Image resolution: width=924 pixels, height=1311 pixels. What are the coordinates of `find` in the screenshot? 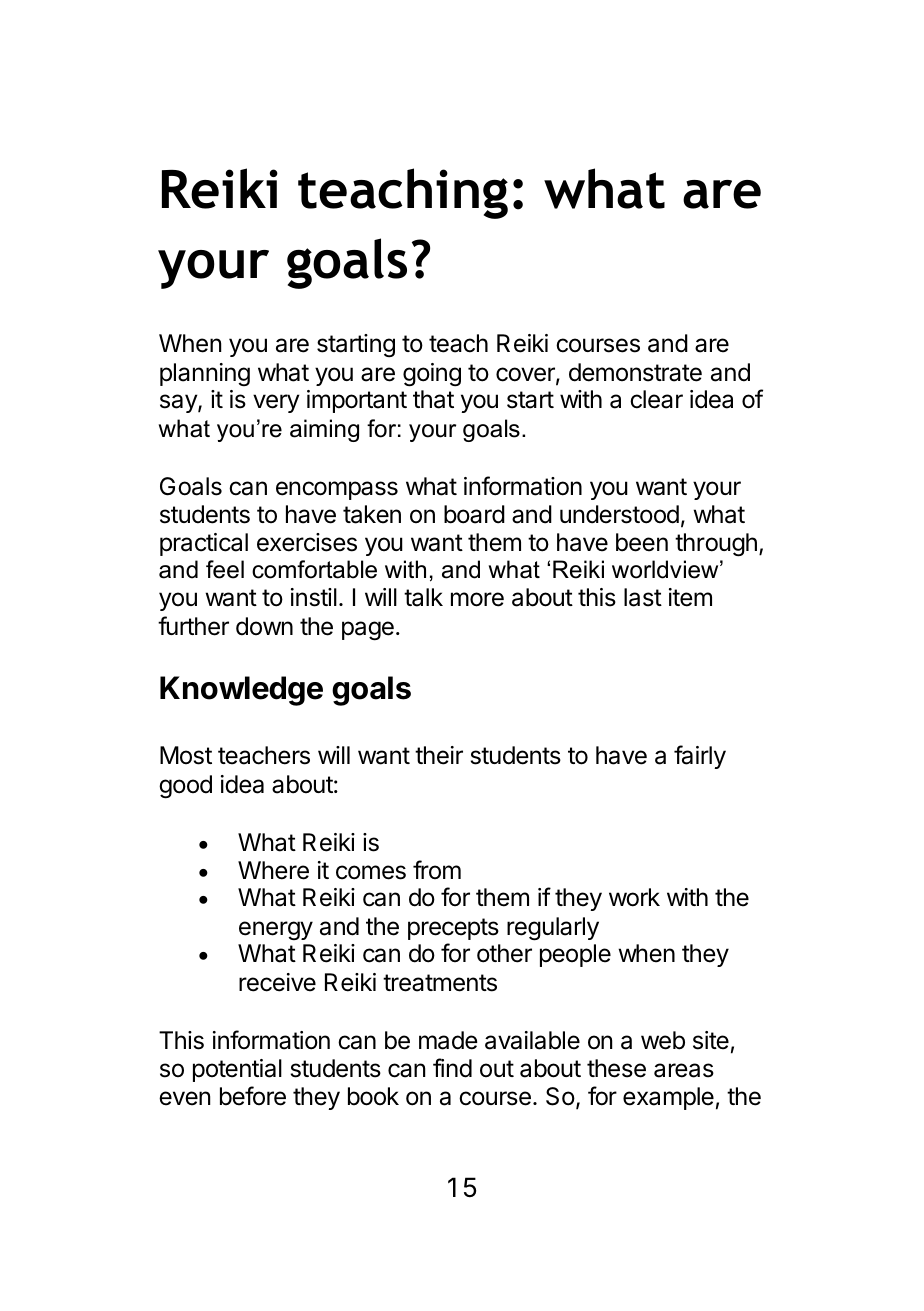 It's located at (452, 1068).
